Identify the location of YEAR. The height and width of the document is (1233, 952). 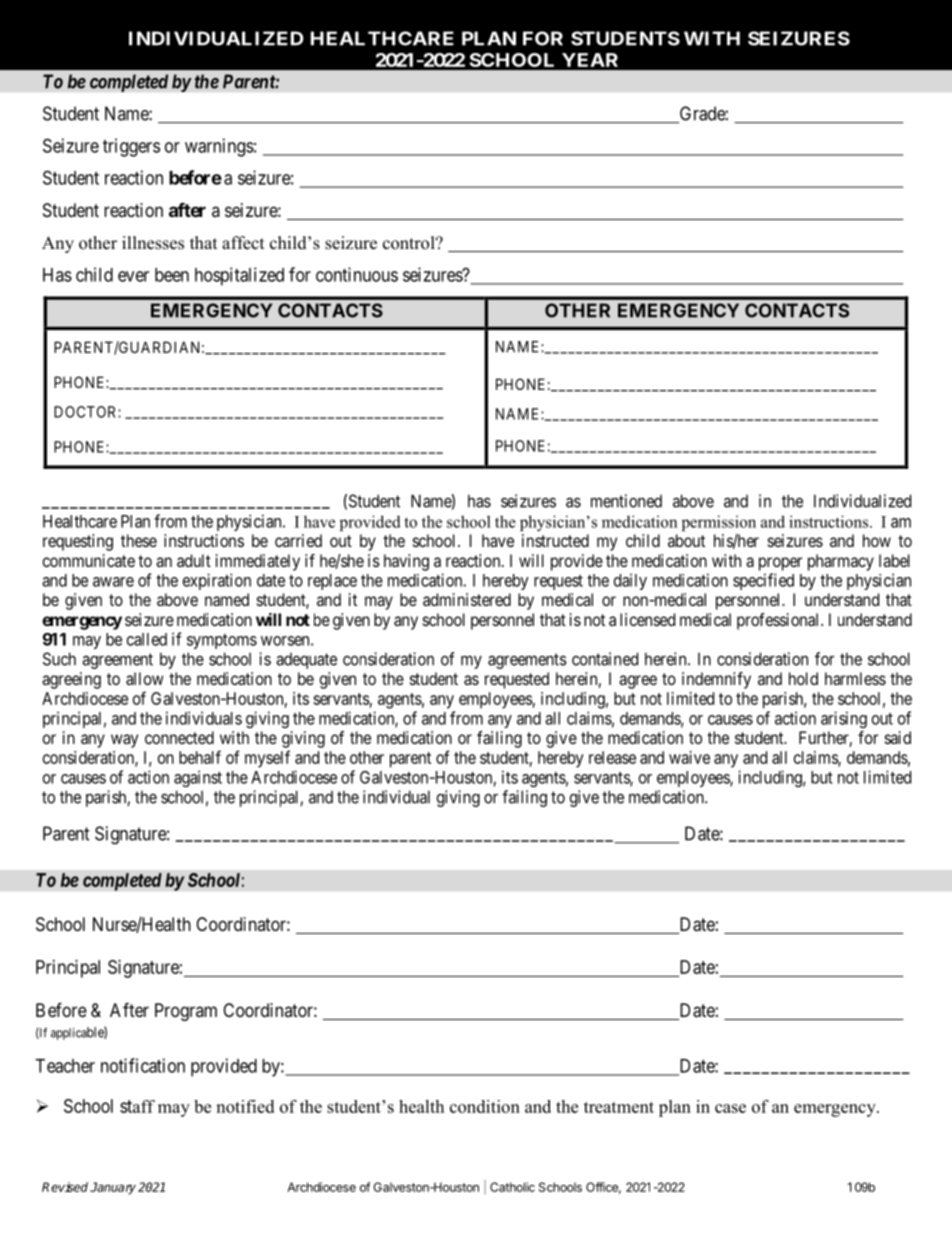
(590, 60).
